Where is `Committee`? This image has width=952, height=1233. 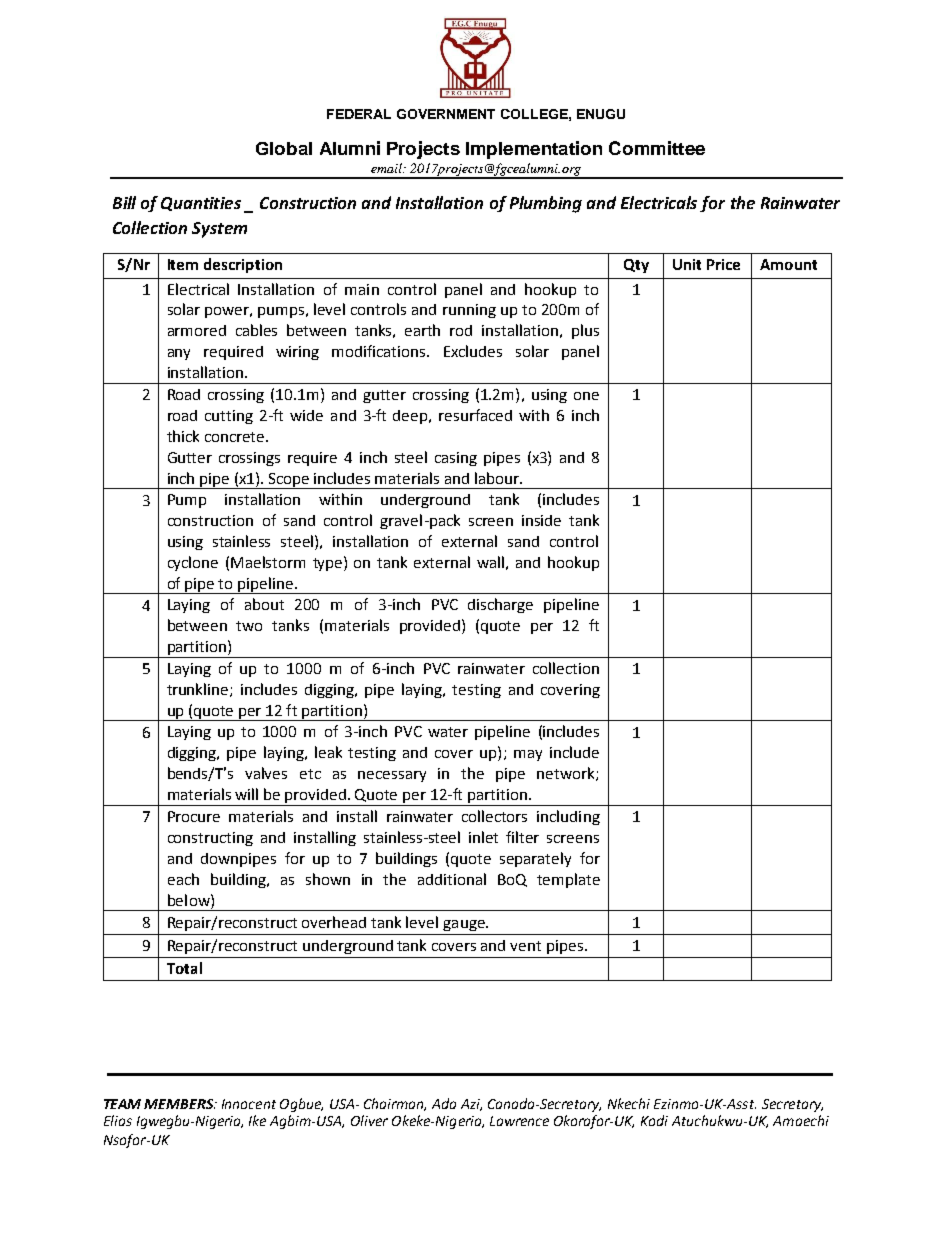
Committee is located at coordinates (657, 148).
